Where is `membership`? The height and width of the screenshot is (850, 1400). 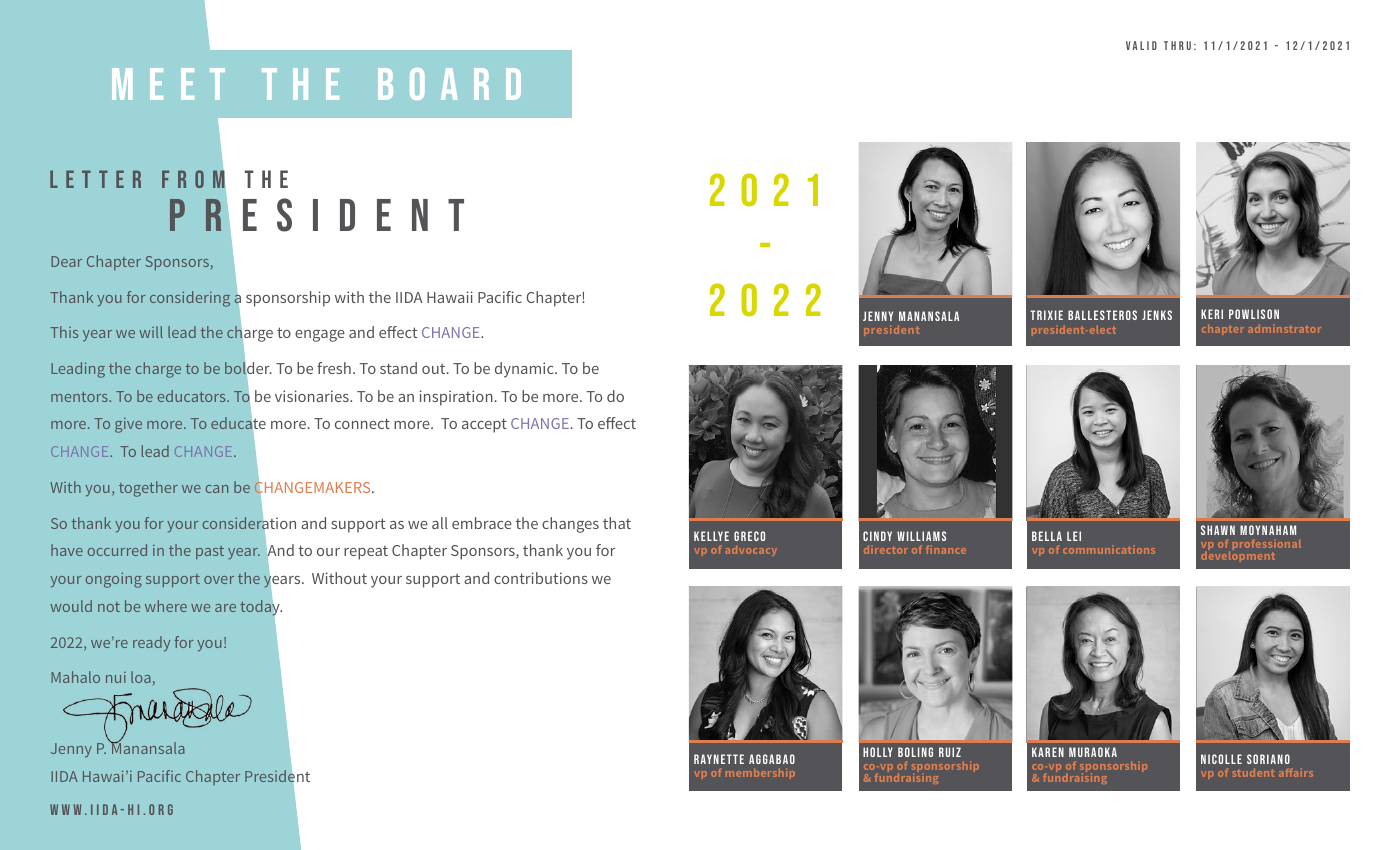
membership is located at coordinates (760, 773).
